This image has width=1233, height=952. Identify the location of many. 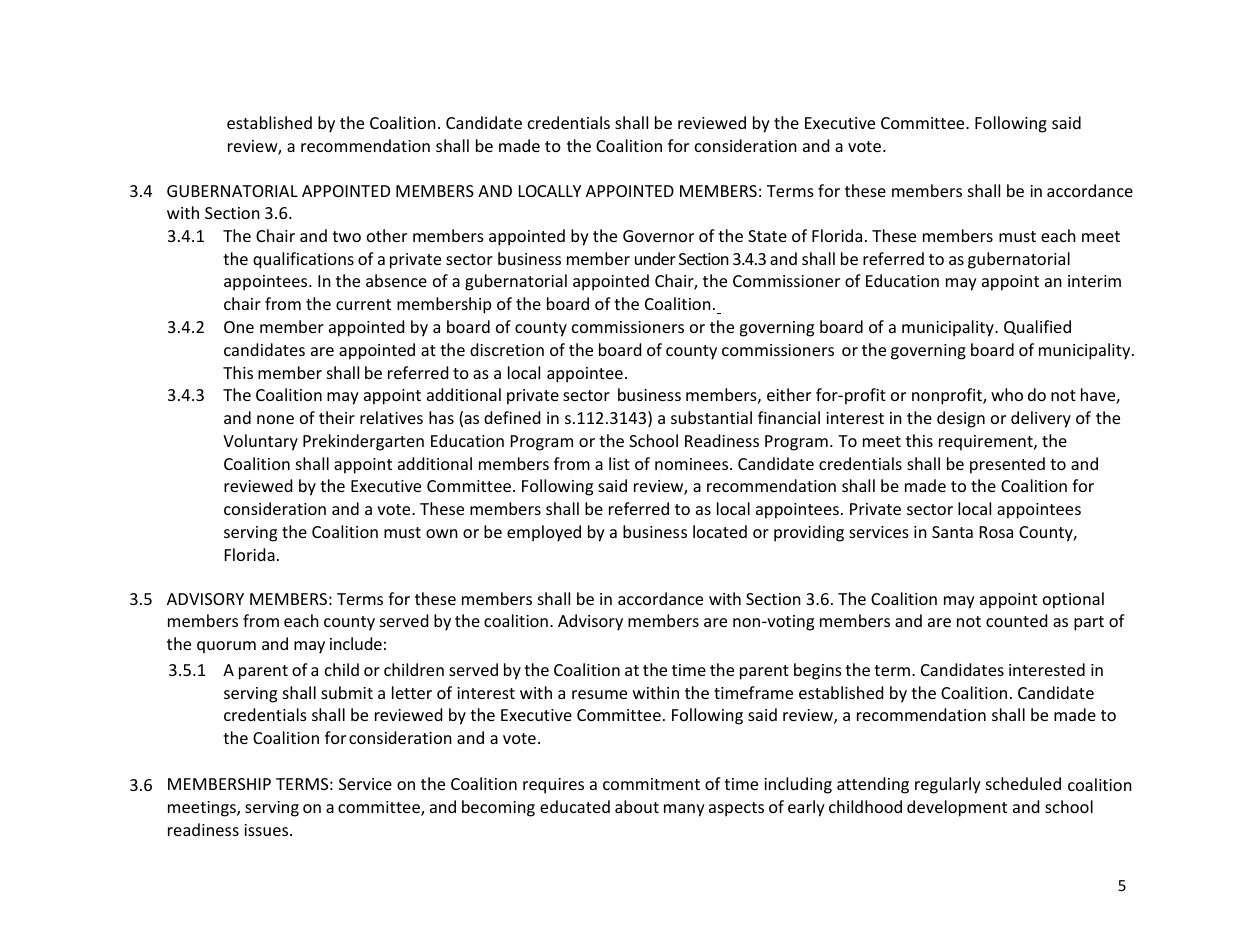
(684, 810).
